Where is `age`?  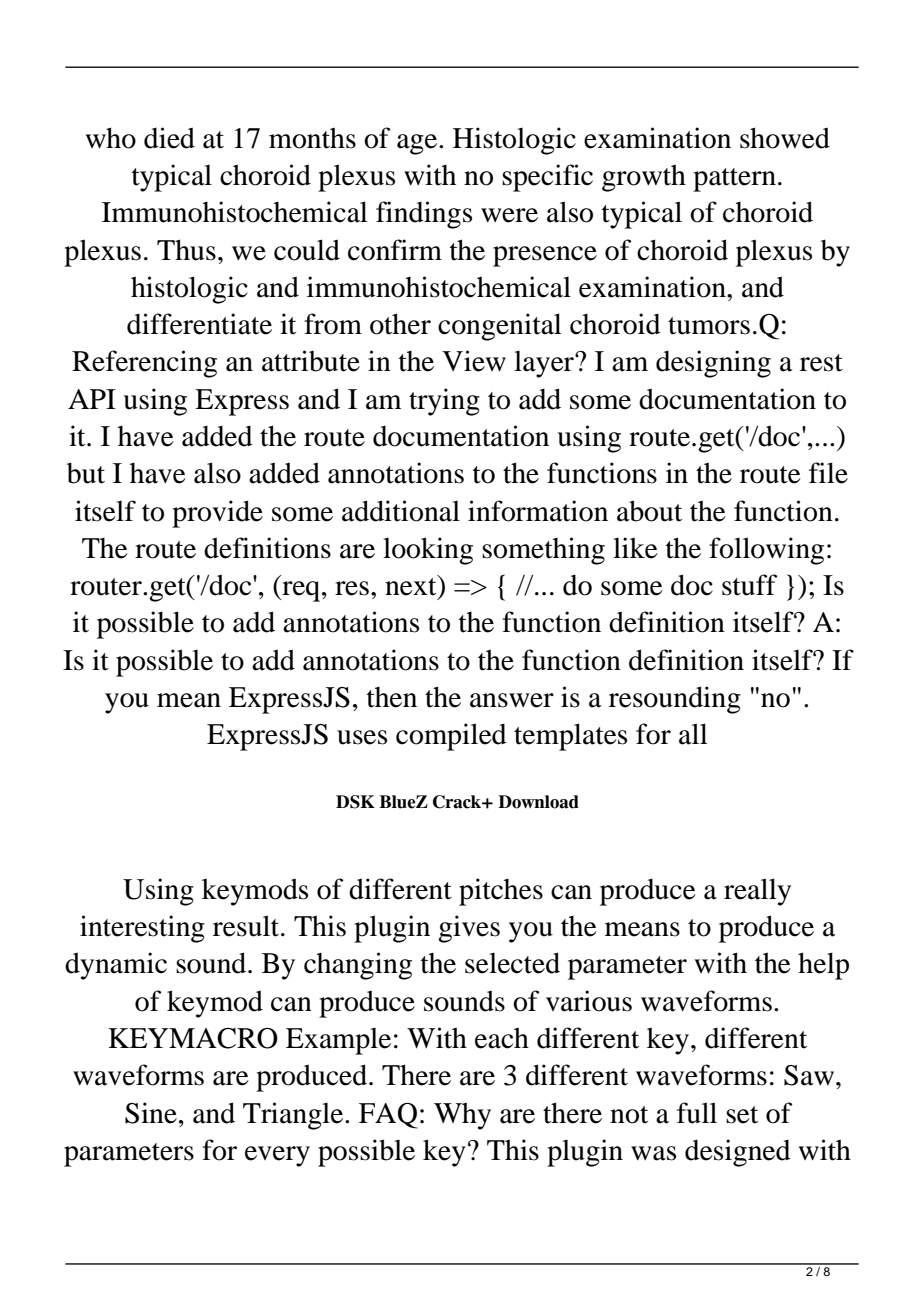 age is located at coordinates (418, 144).
